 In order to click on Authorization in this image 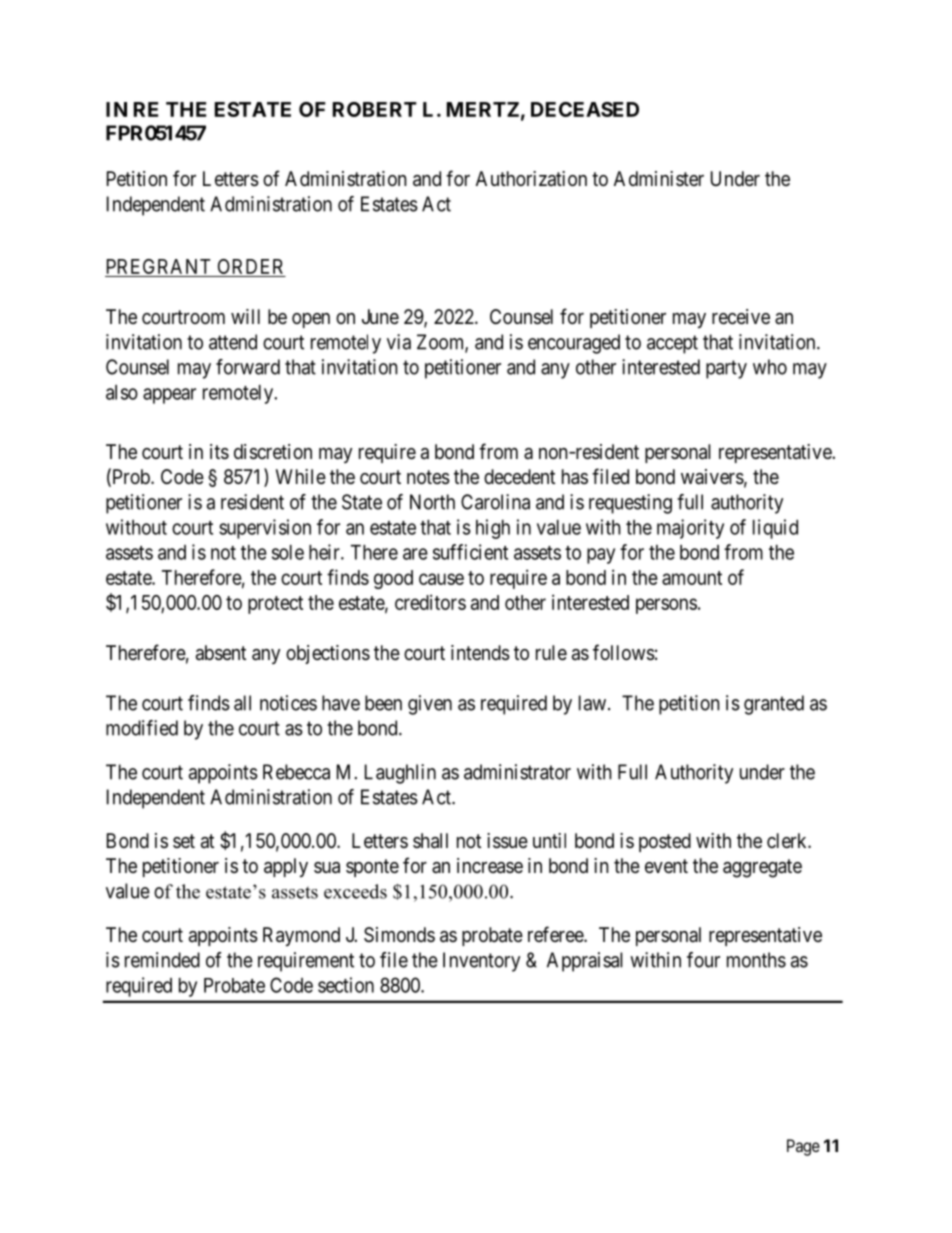, I will do `click(531, 179)`.
